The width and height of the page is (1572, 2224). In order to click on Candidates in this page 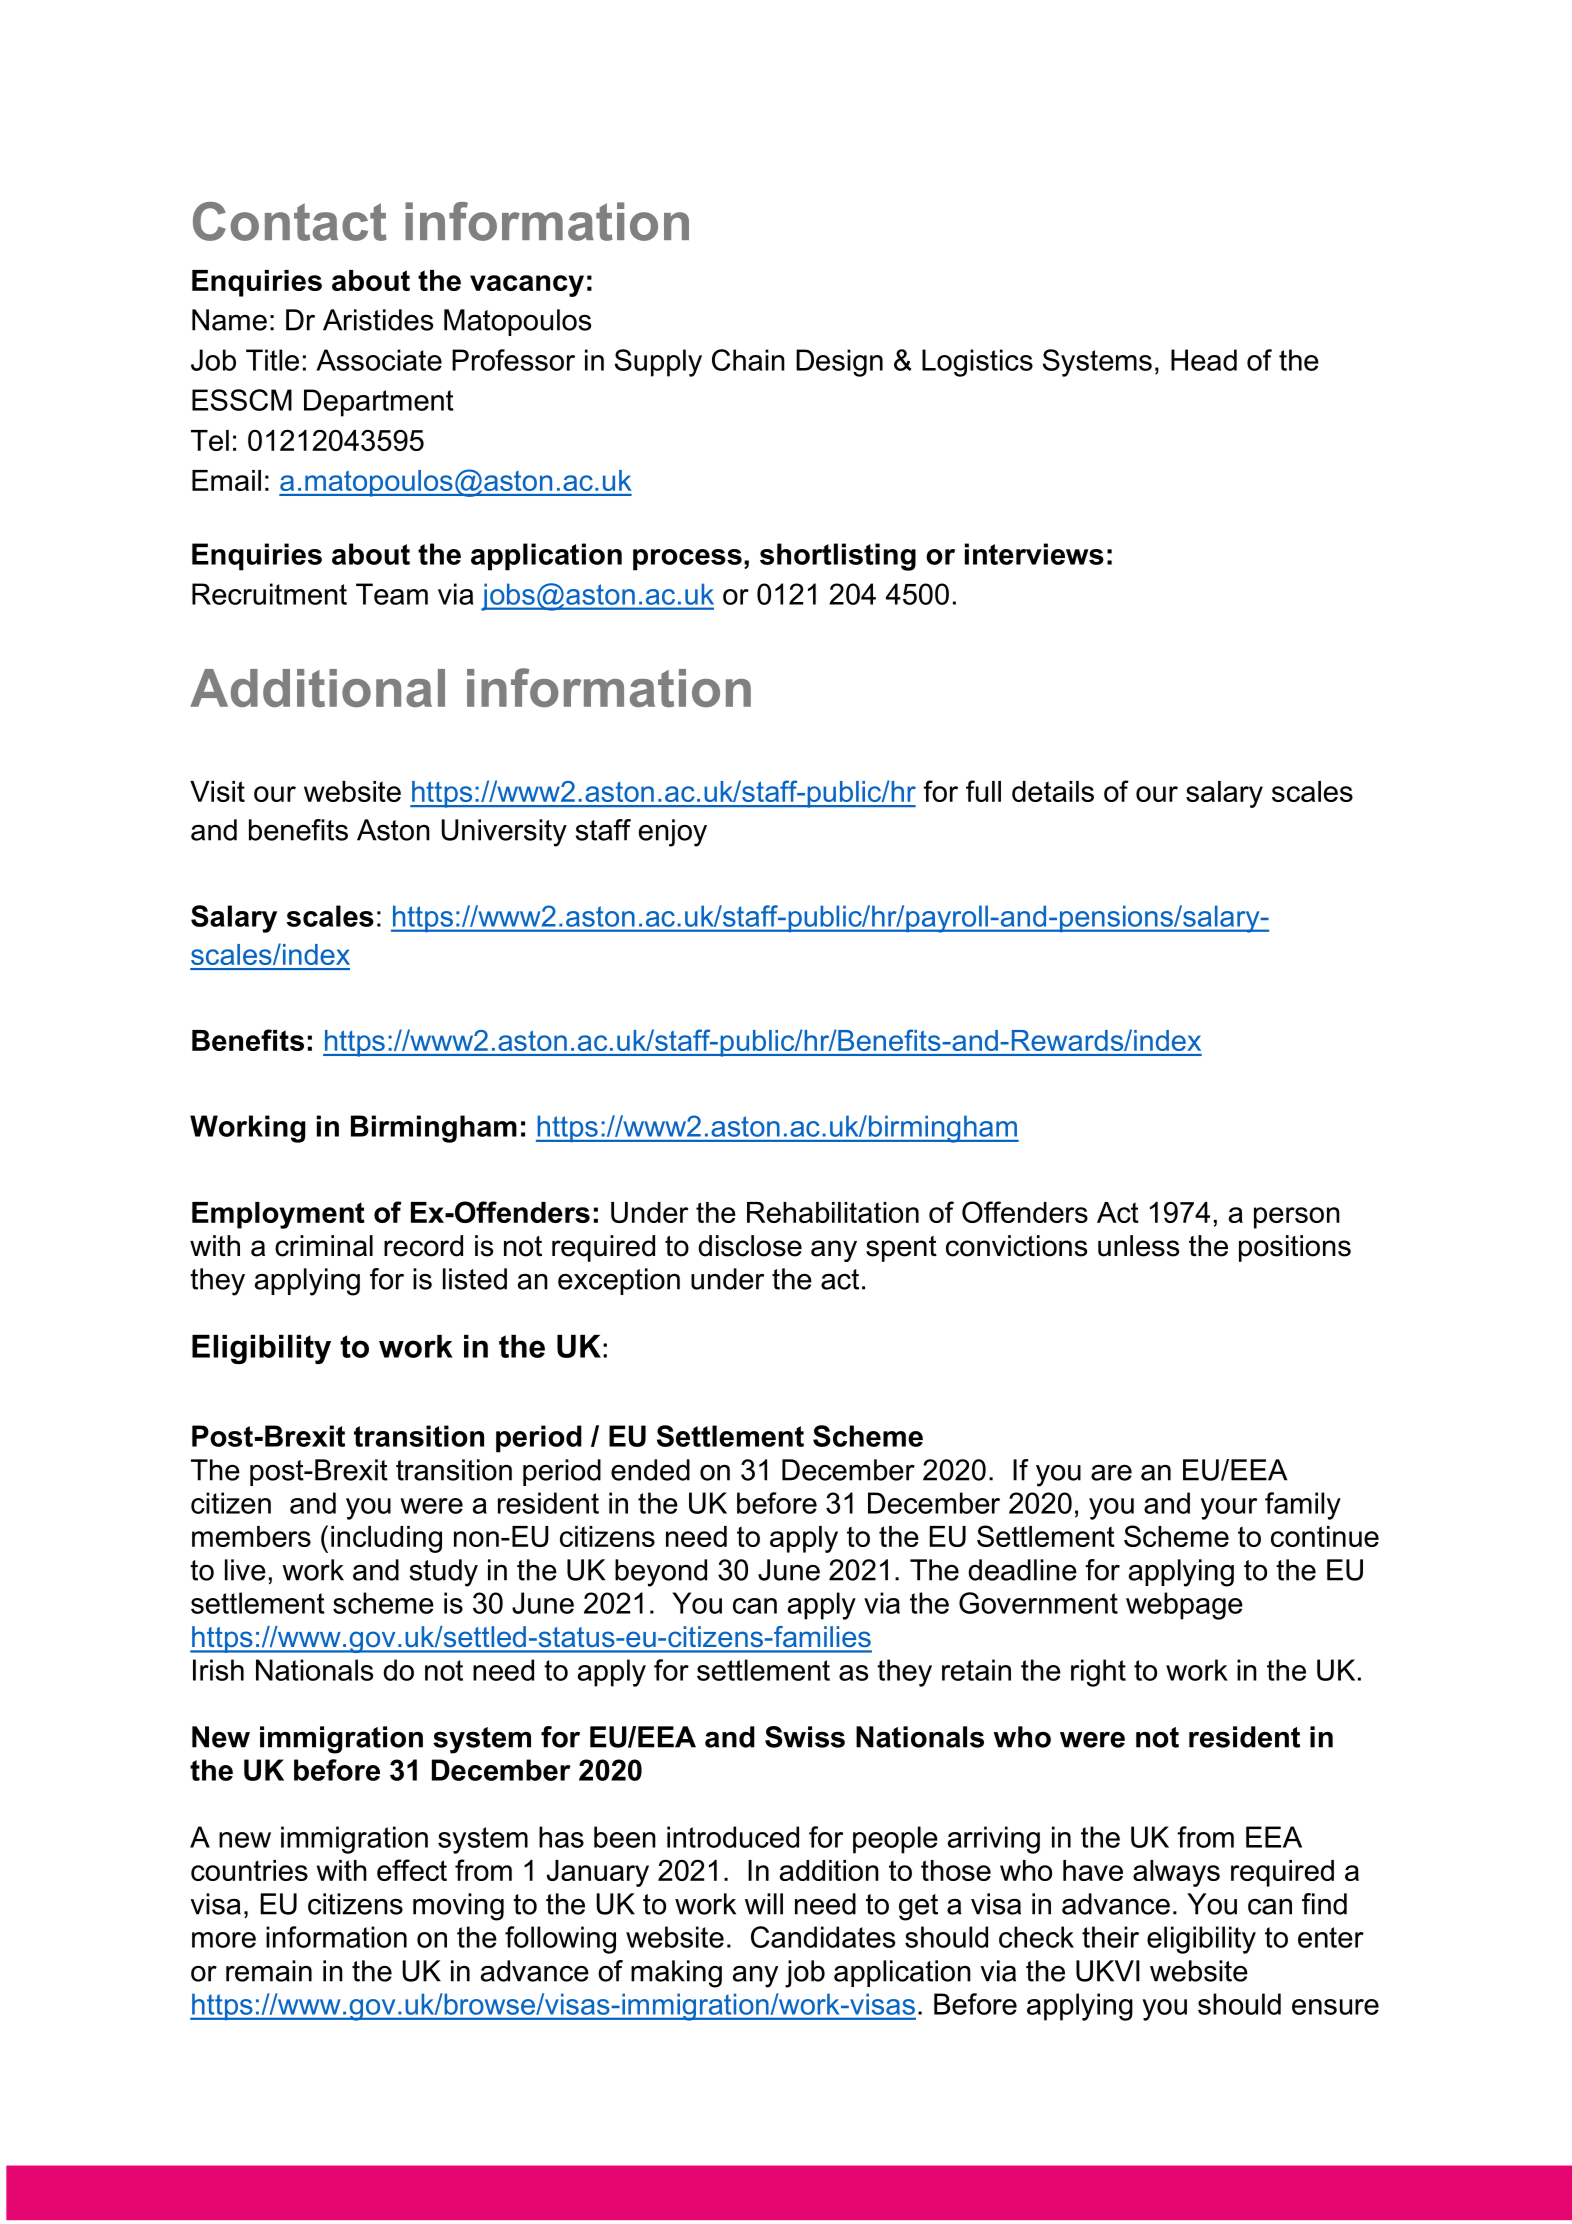, I will do `click(823, 1937)`.
